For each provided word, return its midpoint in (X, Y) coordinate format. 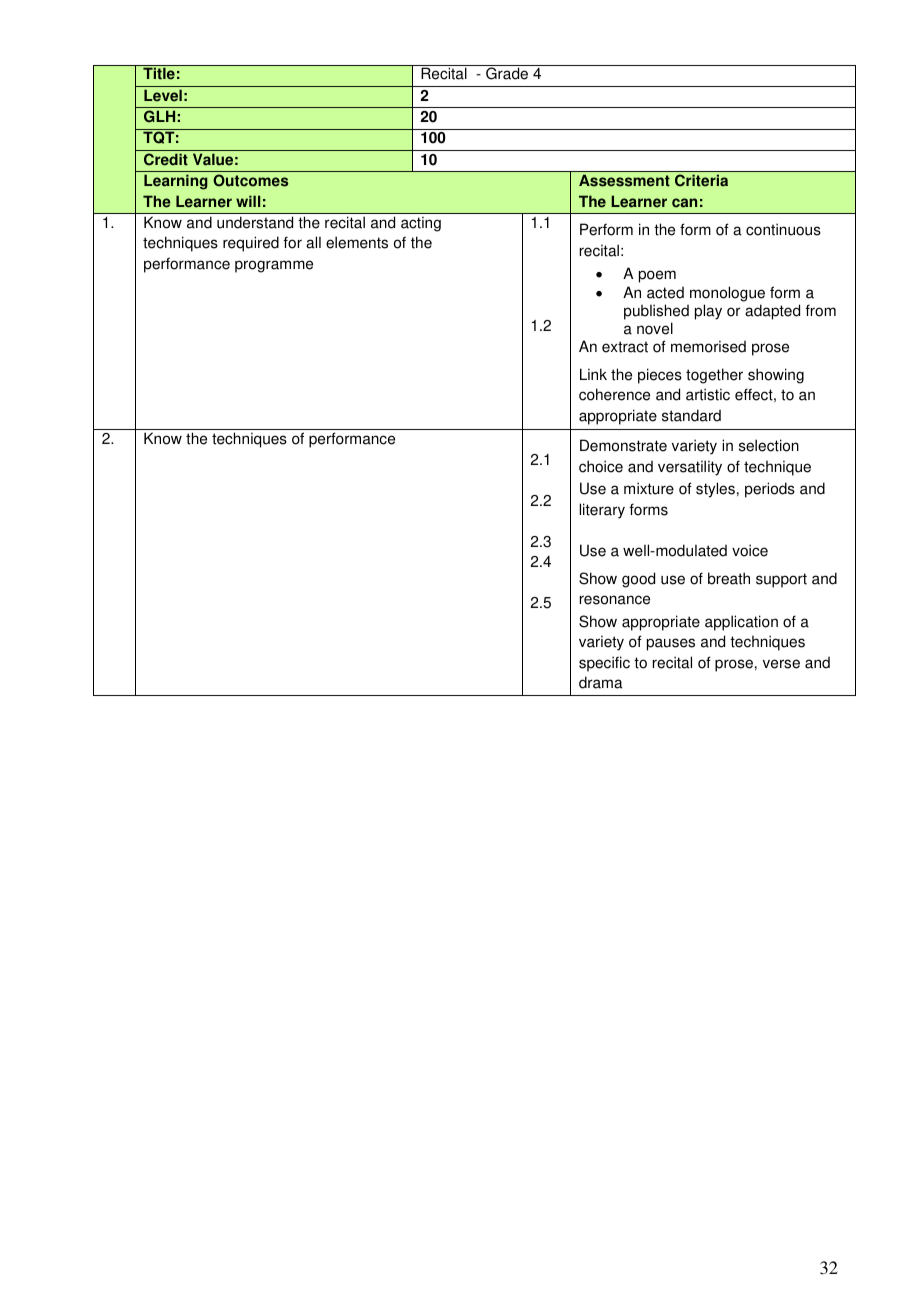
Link (593, 374)
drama (601, 682)
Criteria (701, 180)
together (714, 376)
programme (274, 266)
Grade (507, 73)
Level (163, 95)
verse (781, 664)
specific (604, 664)
